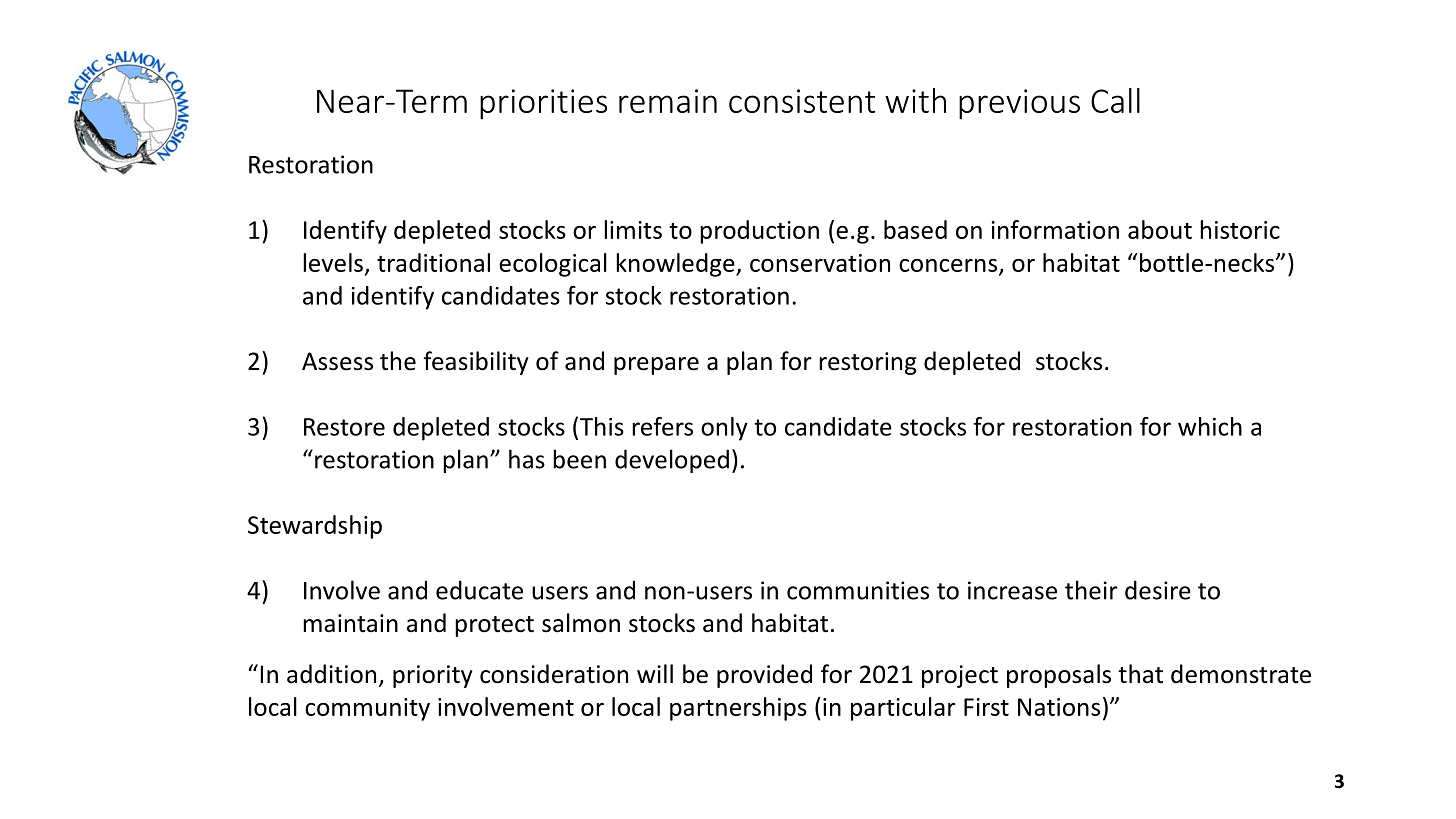  I want to click on priority, so click(433, 676).
